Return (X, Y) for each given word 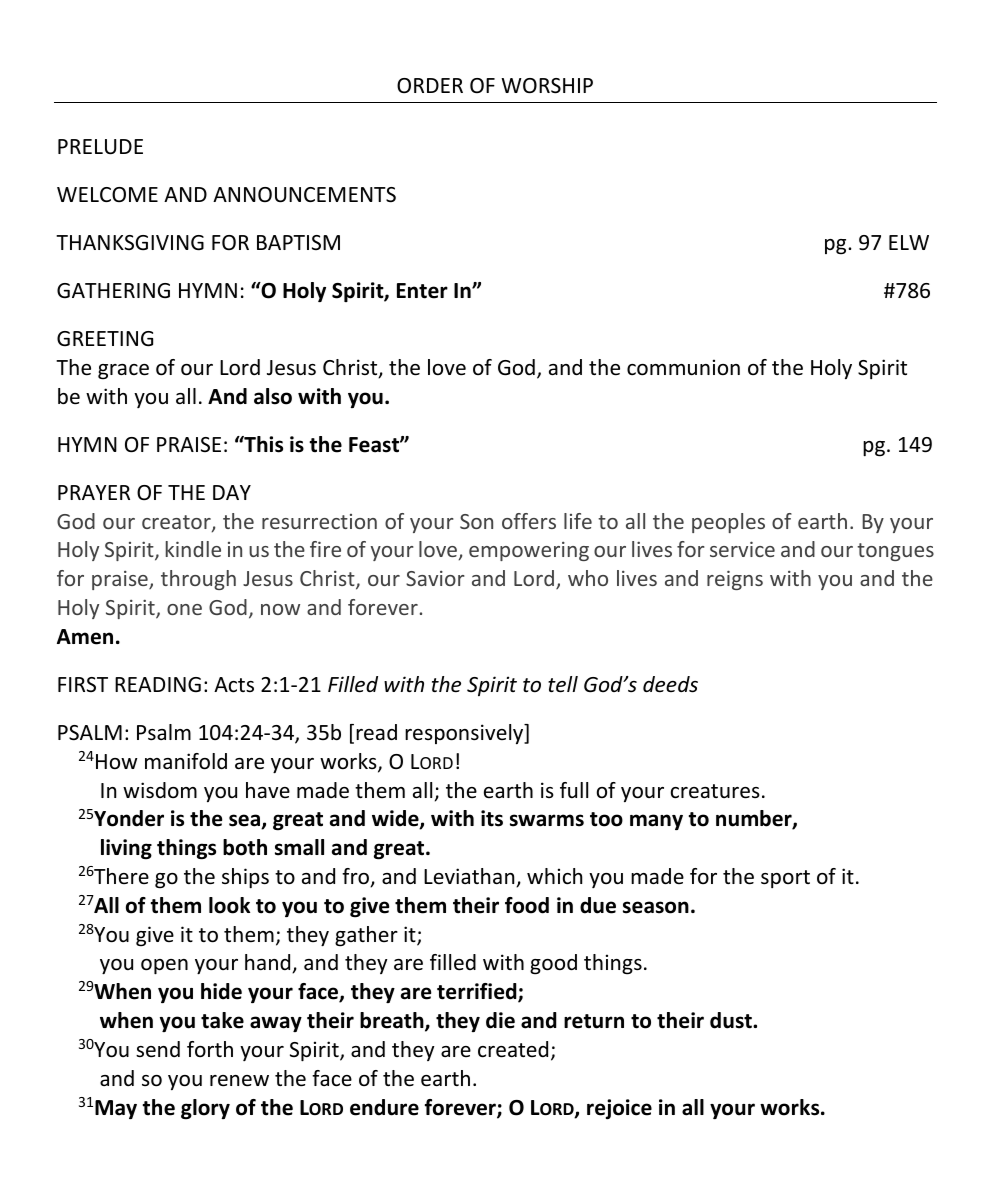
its (492, 818)
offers (529, 521)
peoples (728, 523)
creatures (715, 791)
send (158, 1049)
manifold (186, 761)
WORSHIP (547, 86)
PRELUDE (100, 147)
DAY (232, 492)
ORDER (430, 85)
